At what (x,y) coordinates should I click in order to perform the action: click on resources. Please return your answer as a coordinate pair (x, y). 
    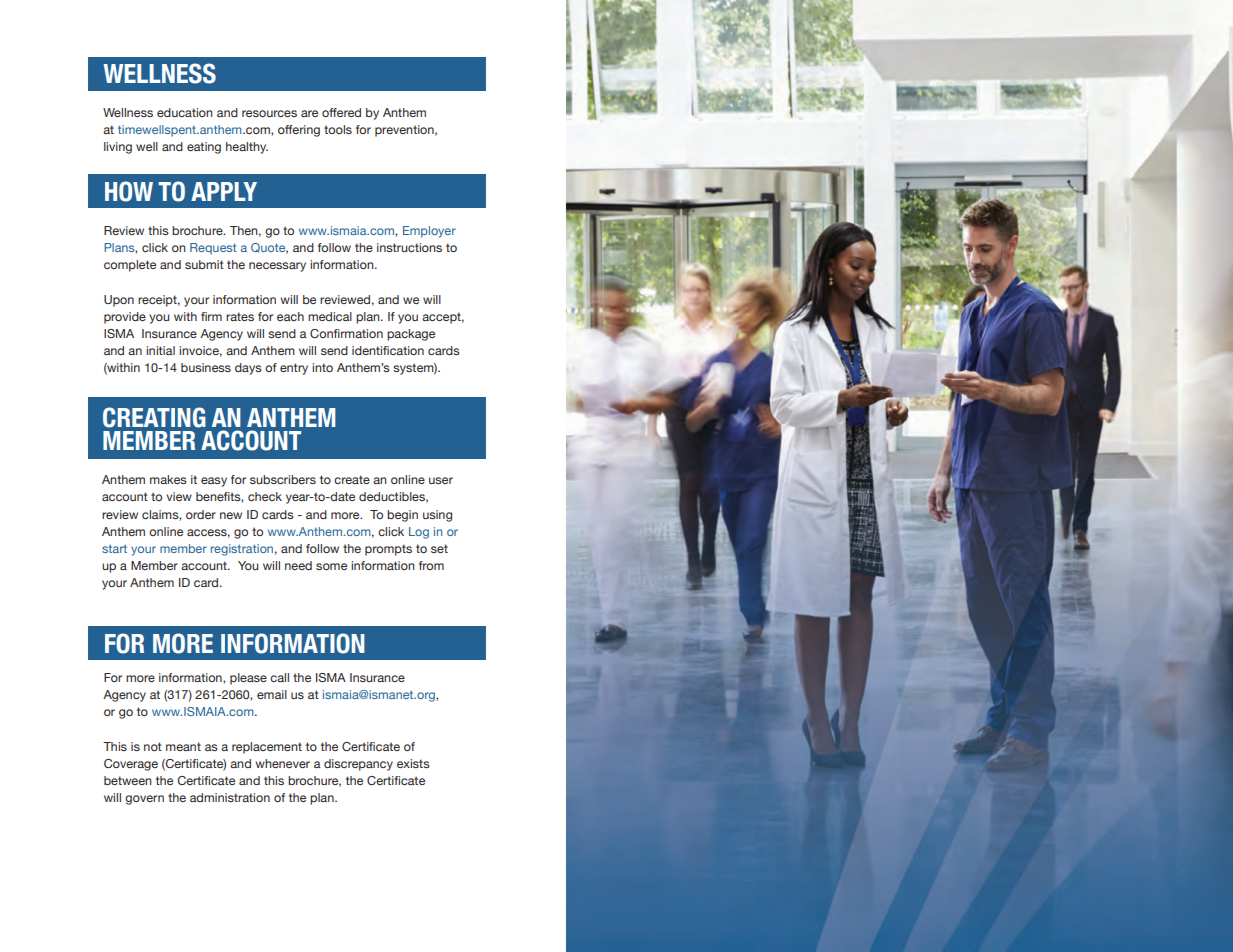
    Looking at the image, I should click on (269, 113).
